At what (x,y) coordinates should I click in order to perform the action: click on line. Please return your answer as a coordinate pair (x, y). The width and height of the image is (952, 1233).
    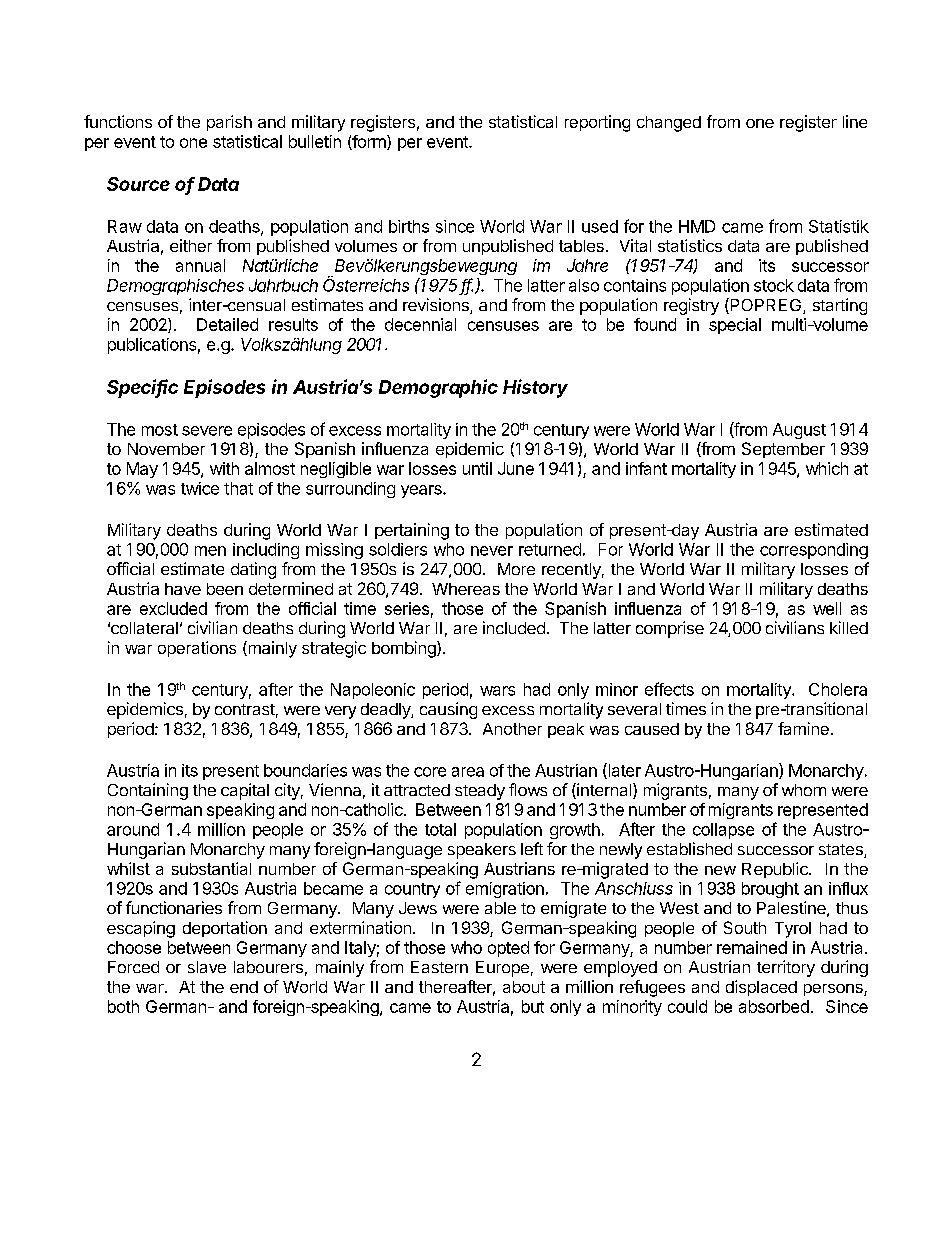
    Looking at the image, I should click on (855, 121).
